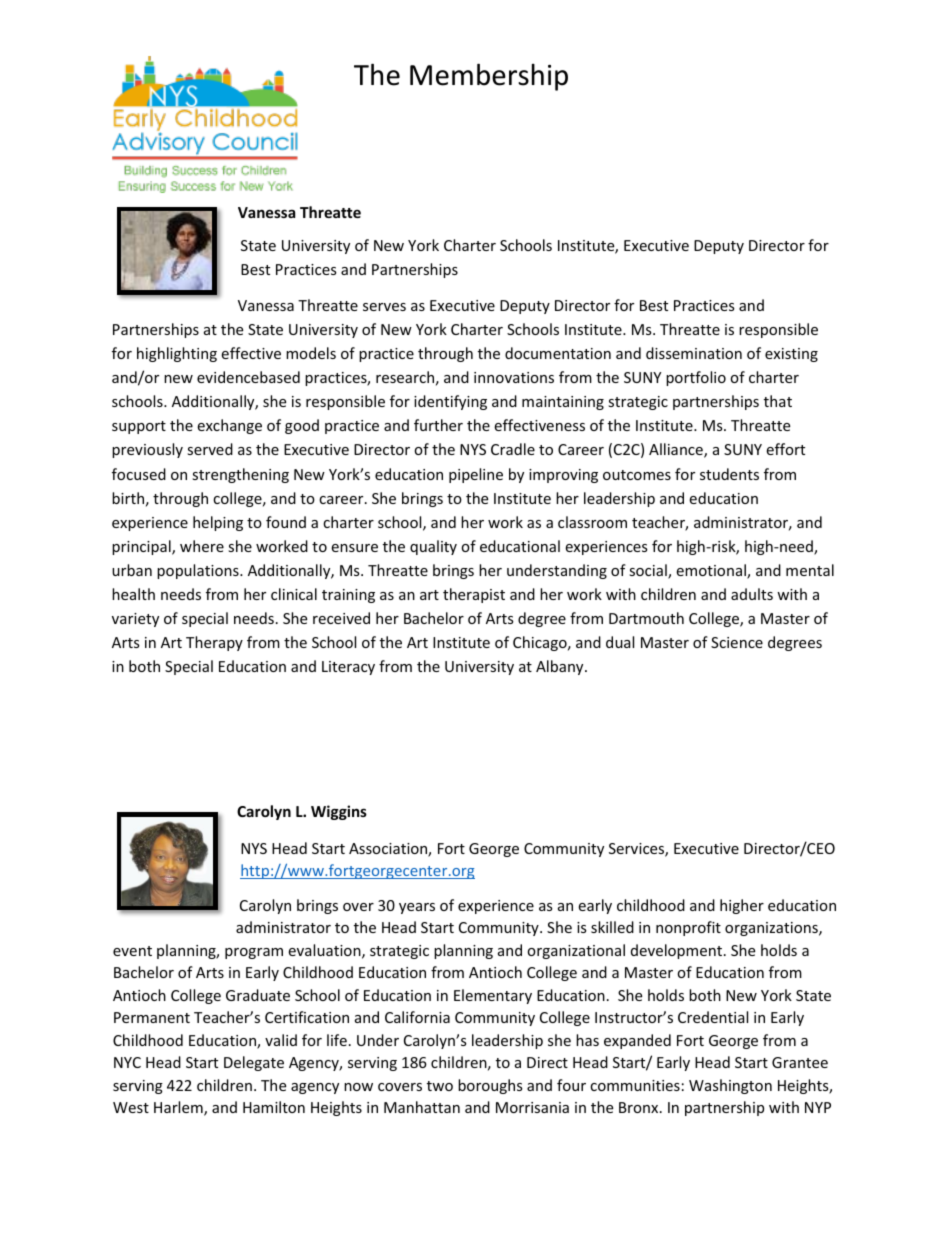  Describe the element at coordinates (476, 475) in the document. I see `pipeline` at that location.
